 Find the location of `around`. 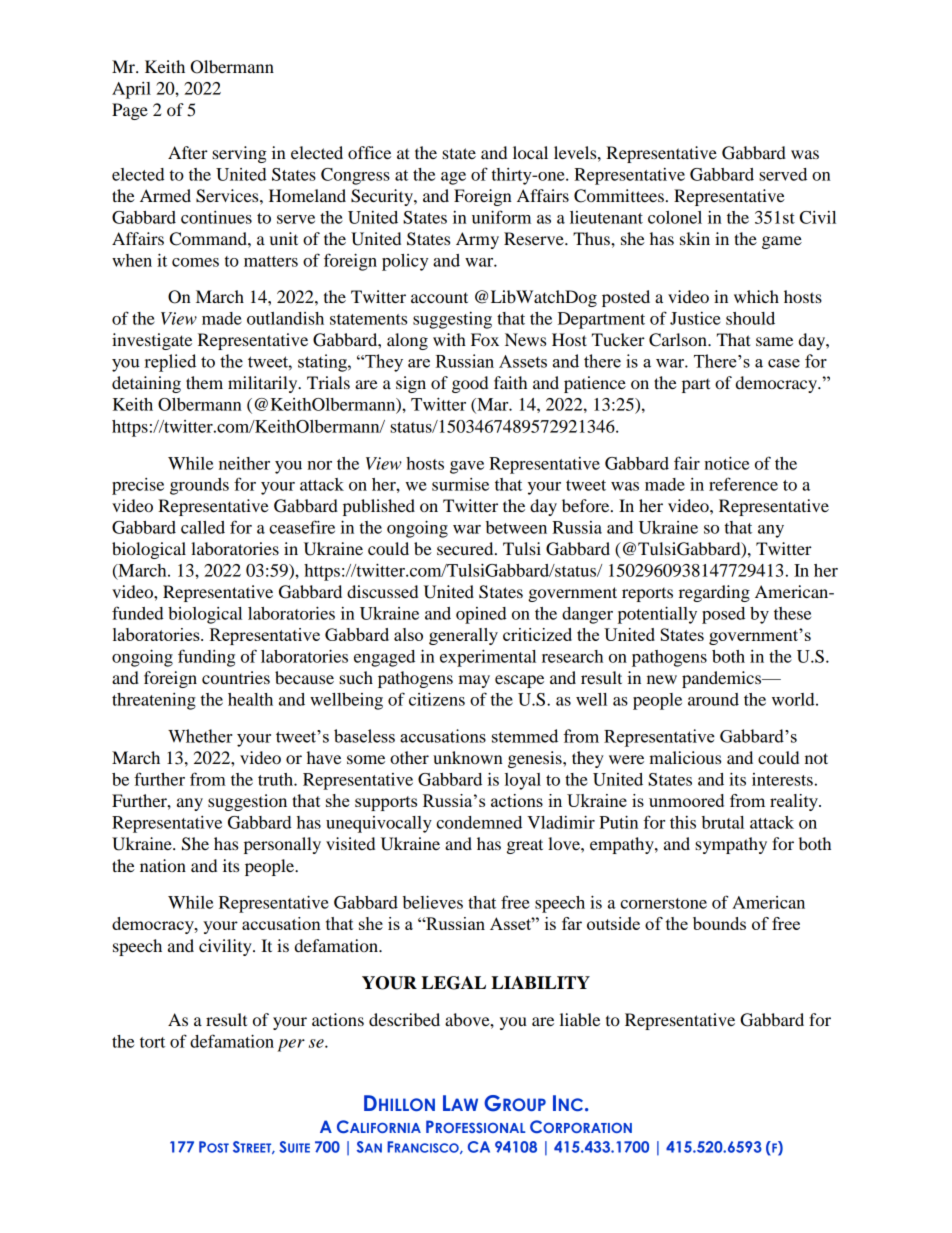

around is located at coordinates (713, 699).
